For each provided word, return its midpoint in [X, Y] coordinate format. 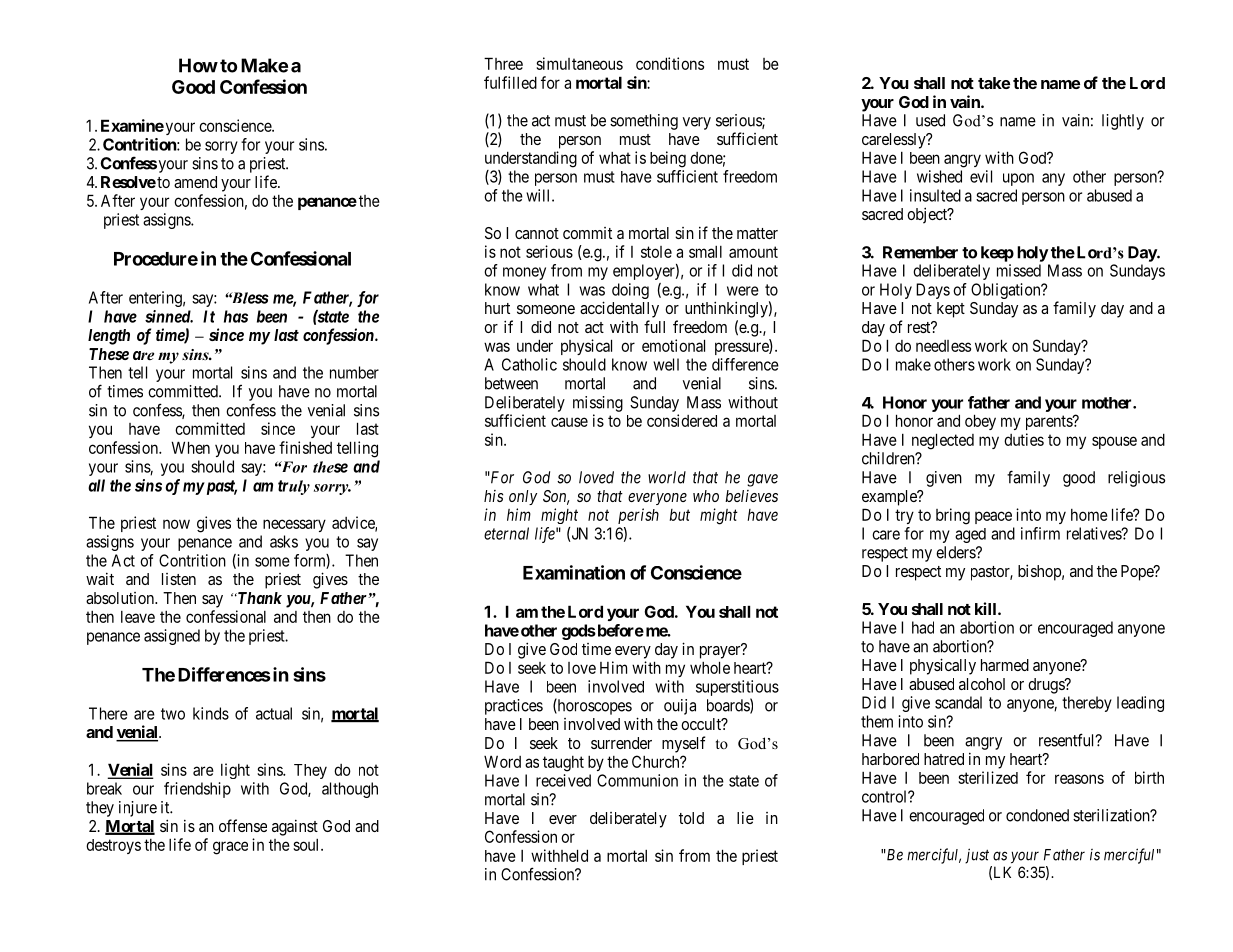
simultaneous [579, 63]
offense [243, 825]
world [667, 477]
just [977, 856]
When [190, 447]
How [198, 65]
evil [981, 176]
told [691, 818]
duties [1024, 439]
